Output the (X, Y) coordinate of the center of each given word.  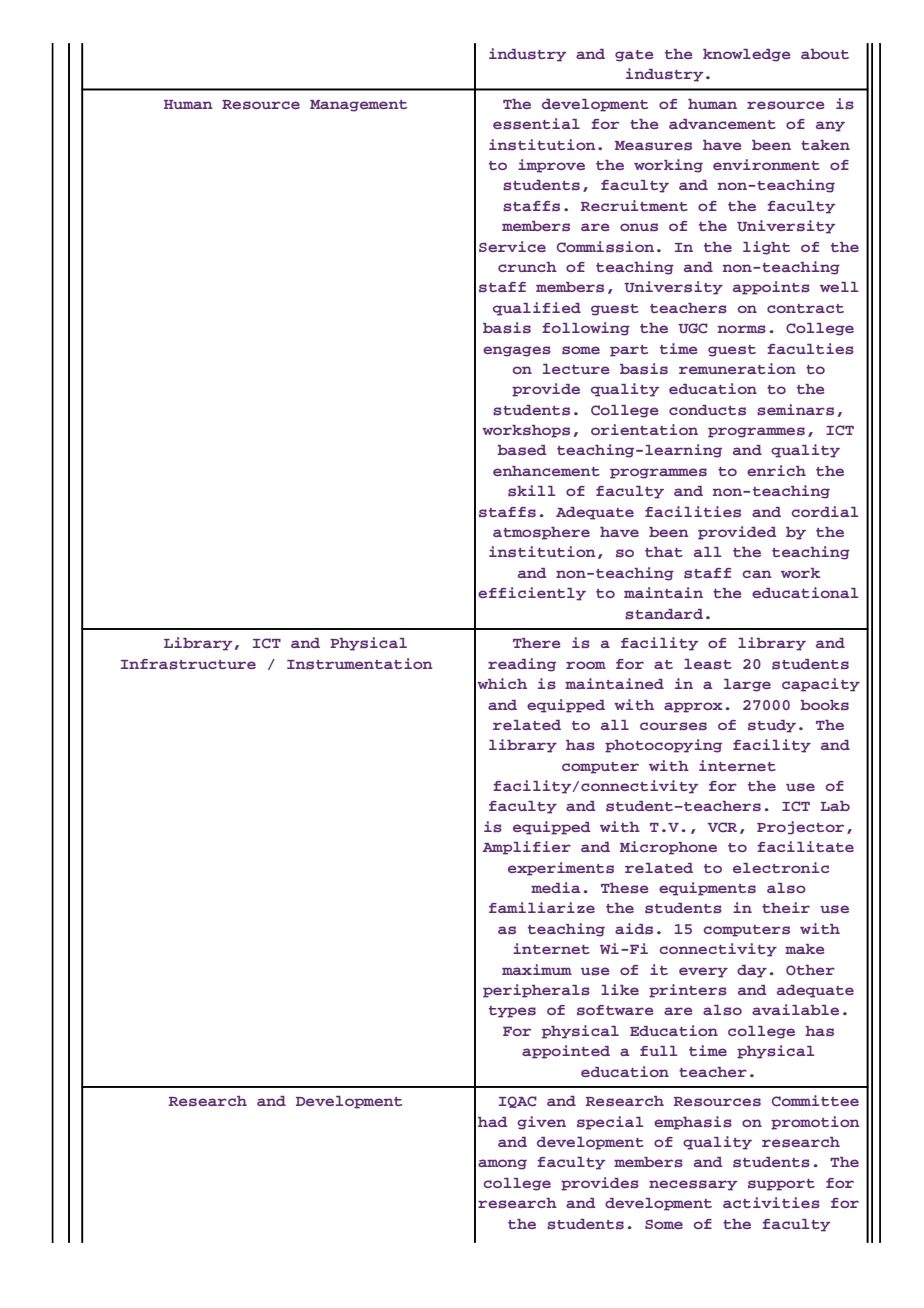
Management (358, 106)
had (493, 1122)
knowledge (747, 55)
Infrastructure (188, 664)
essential (536, 124)
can (757, 574)
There (537, 643)
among (502, 1164)
